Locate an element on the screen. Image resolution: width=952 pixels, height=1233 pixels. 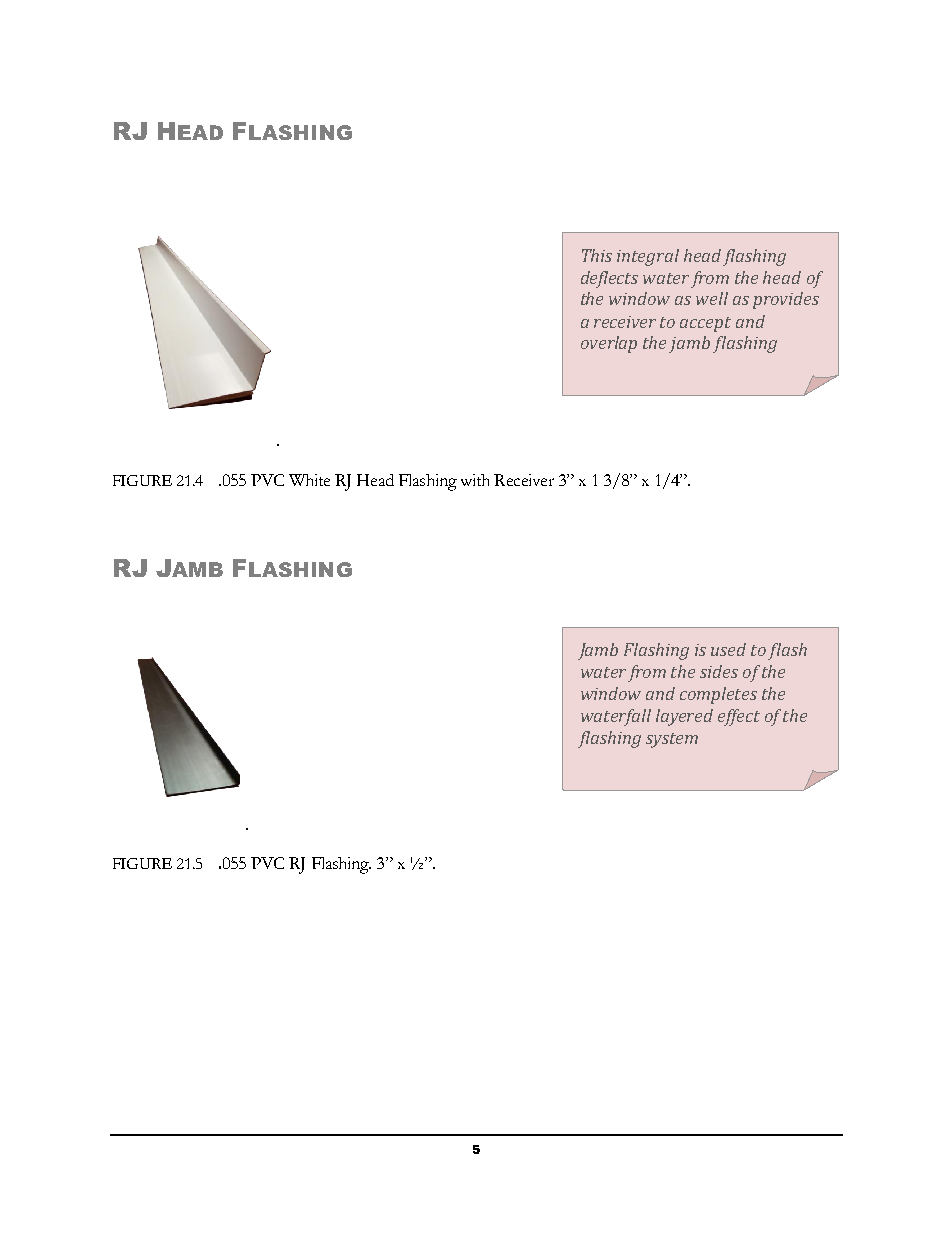
effect is located at coordinates (739, 717).
